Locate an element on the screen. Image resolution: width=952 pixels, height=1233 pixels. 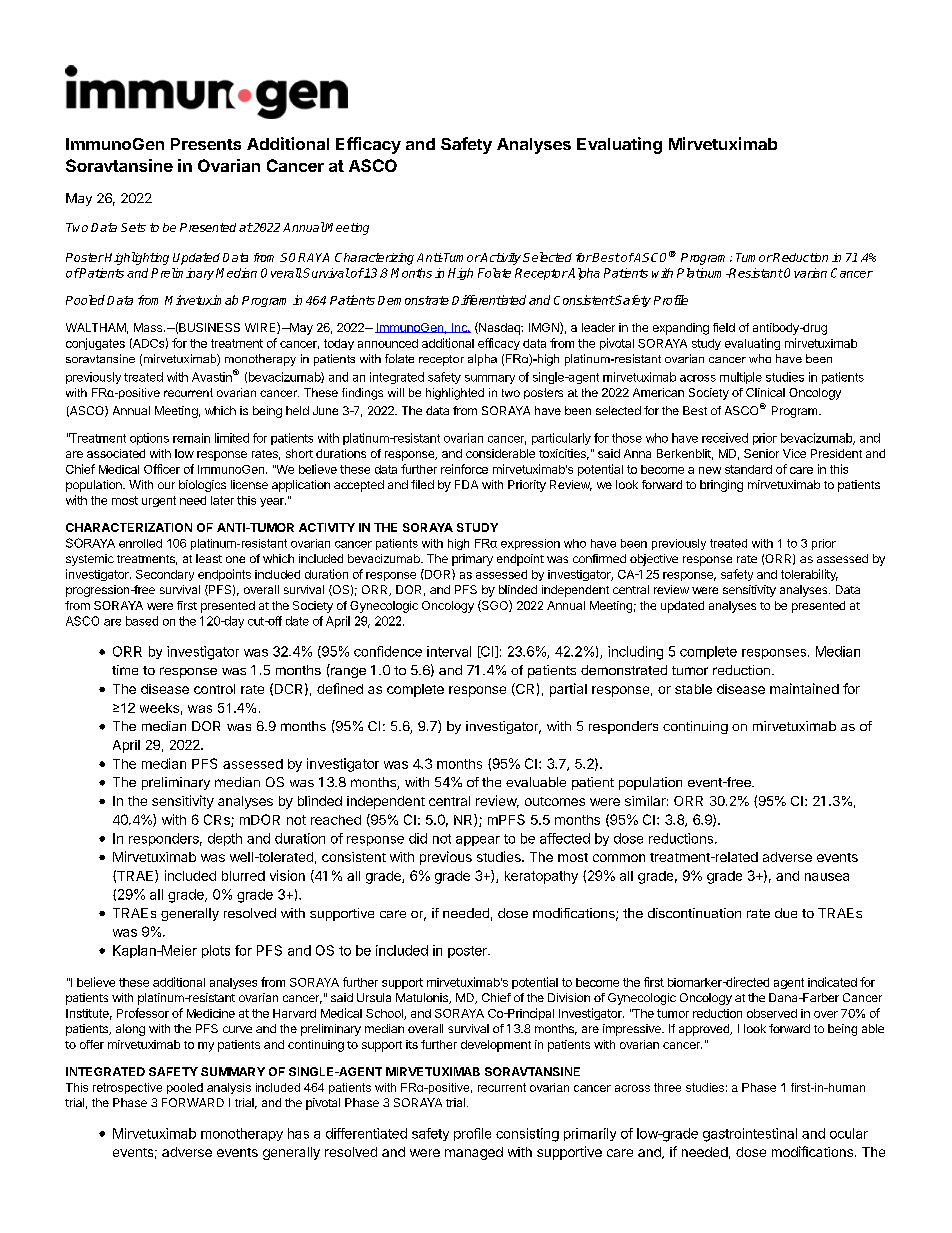
Presents is located at coordinates (206, 144).
